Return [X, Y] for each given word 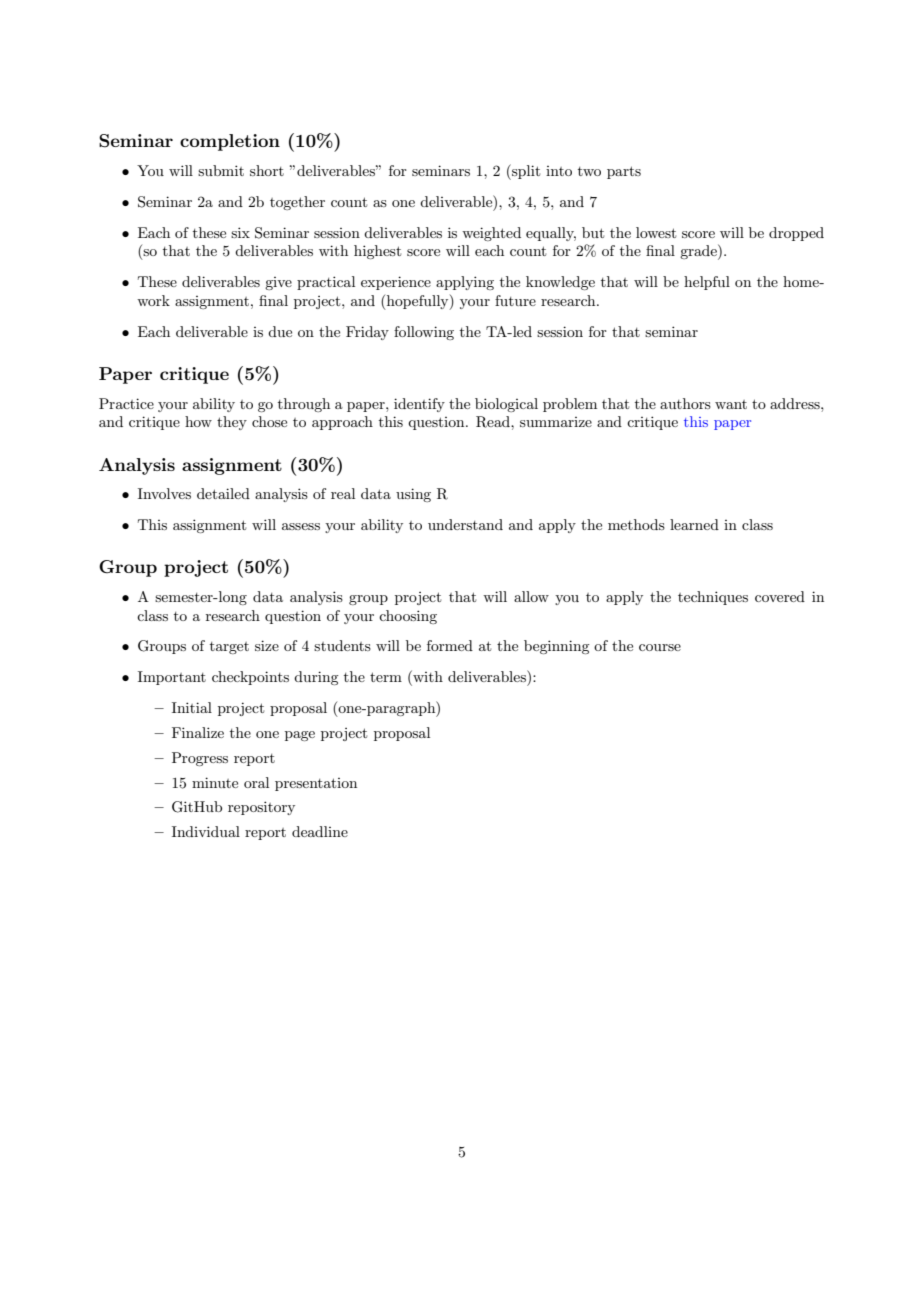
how [198, 421]
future [515, 300]
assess [301, 526]
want [731, 404]
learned [694, 524]
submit [221, 170]
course [660, 647]
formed [450, 645]
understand [465, 524]
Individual [206, 831]
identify [419, 405]
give [278, 283]
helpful [707, 283]
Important [172, 678]
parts [624, 172]
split [525, 172]
